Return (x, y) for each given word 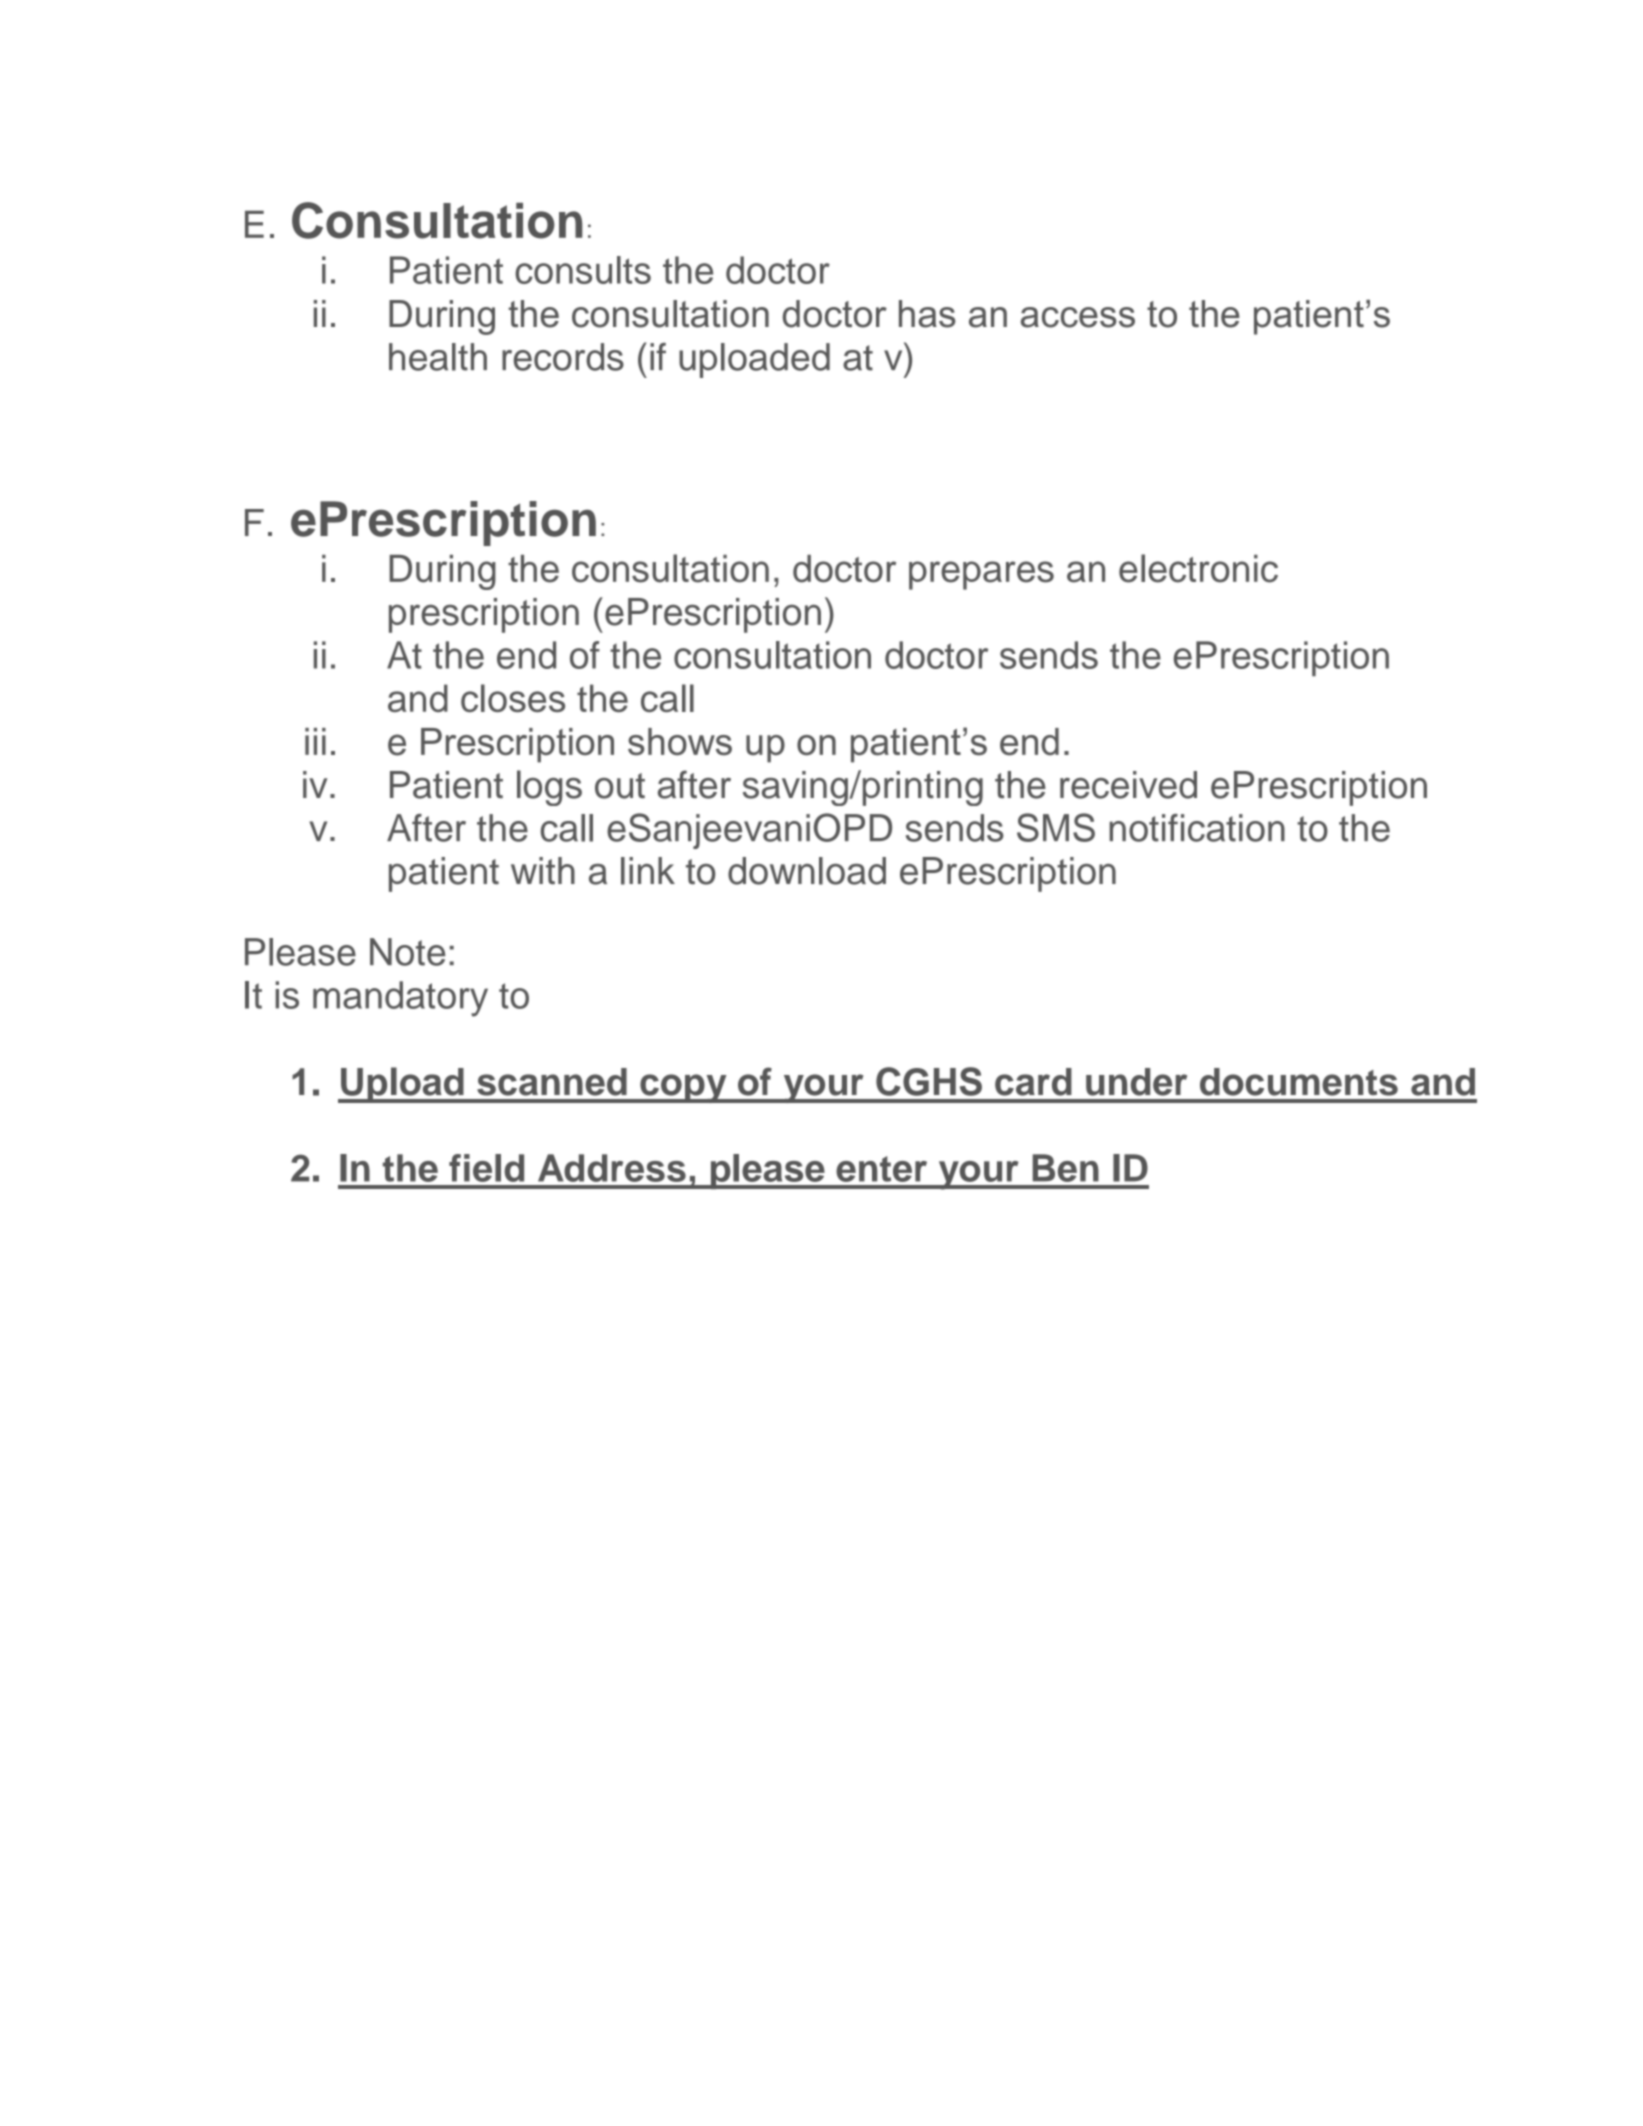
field (486, 1168)
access (1078, 317)
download (807, 871)
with (543, 871)
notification (1197, 828)
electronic (1198, 568)
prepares (981, 575)
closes (513, 698)
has (927, 314)
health (438, 357)
